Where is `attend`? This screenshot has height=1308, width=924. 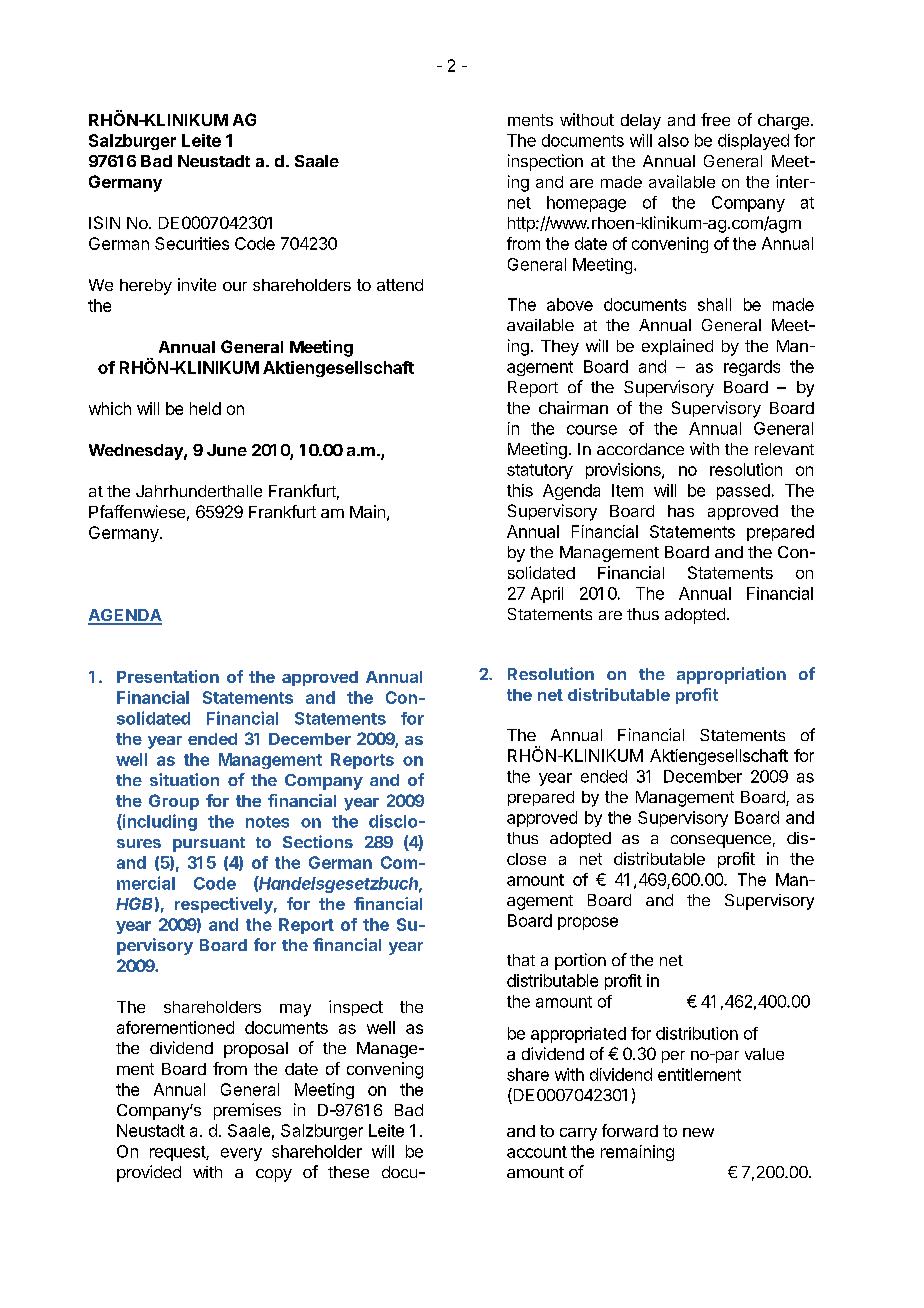 attend is located at coordinates (400, 285).
